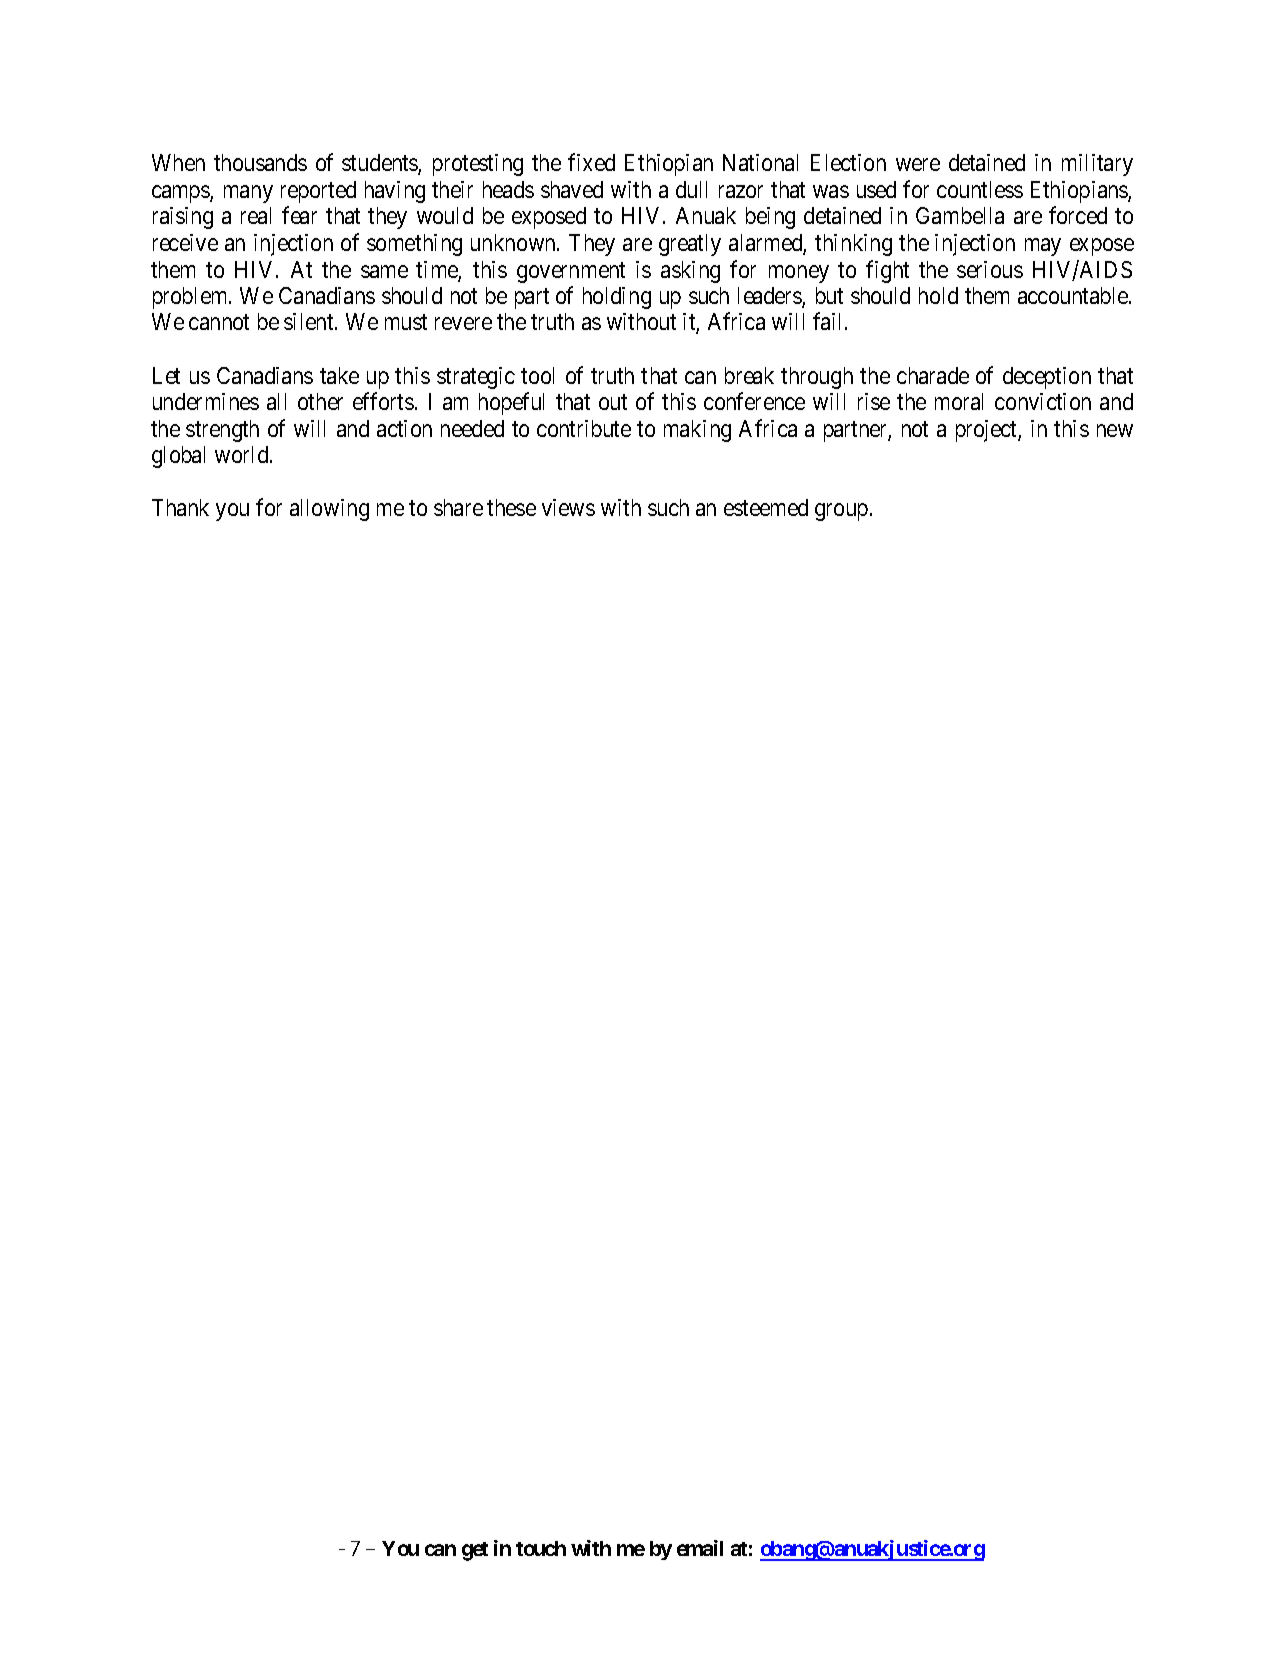 The height and width of the image is (1662, 1285). I want to click on countless, so click(980, 189).
